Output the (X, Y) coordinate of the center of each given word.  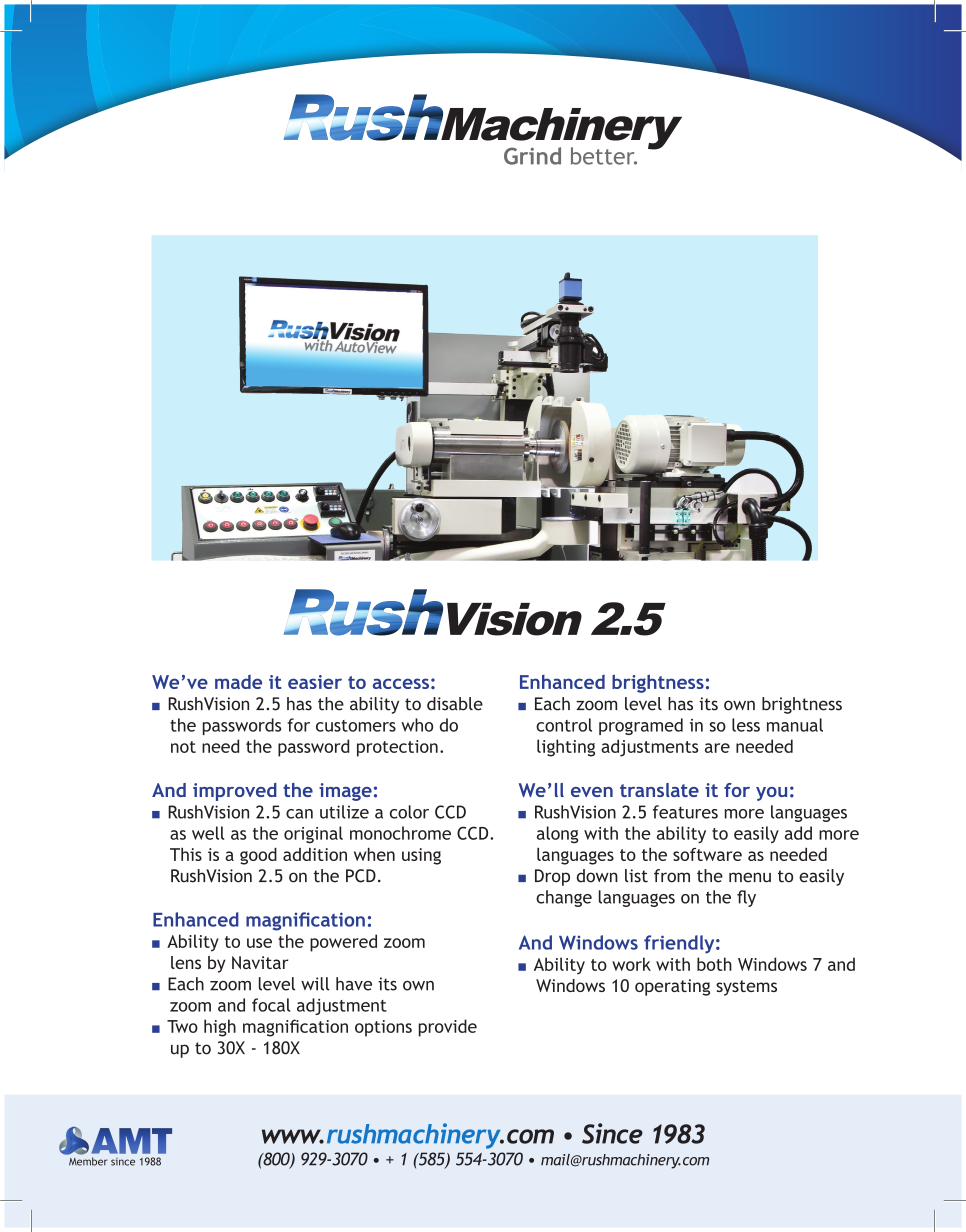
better (604, 156)
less (746, 725)
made (238, 682)
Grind (532, 156)
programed (641, 726)
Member (88, 1161)
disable (455, 704)
